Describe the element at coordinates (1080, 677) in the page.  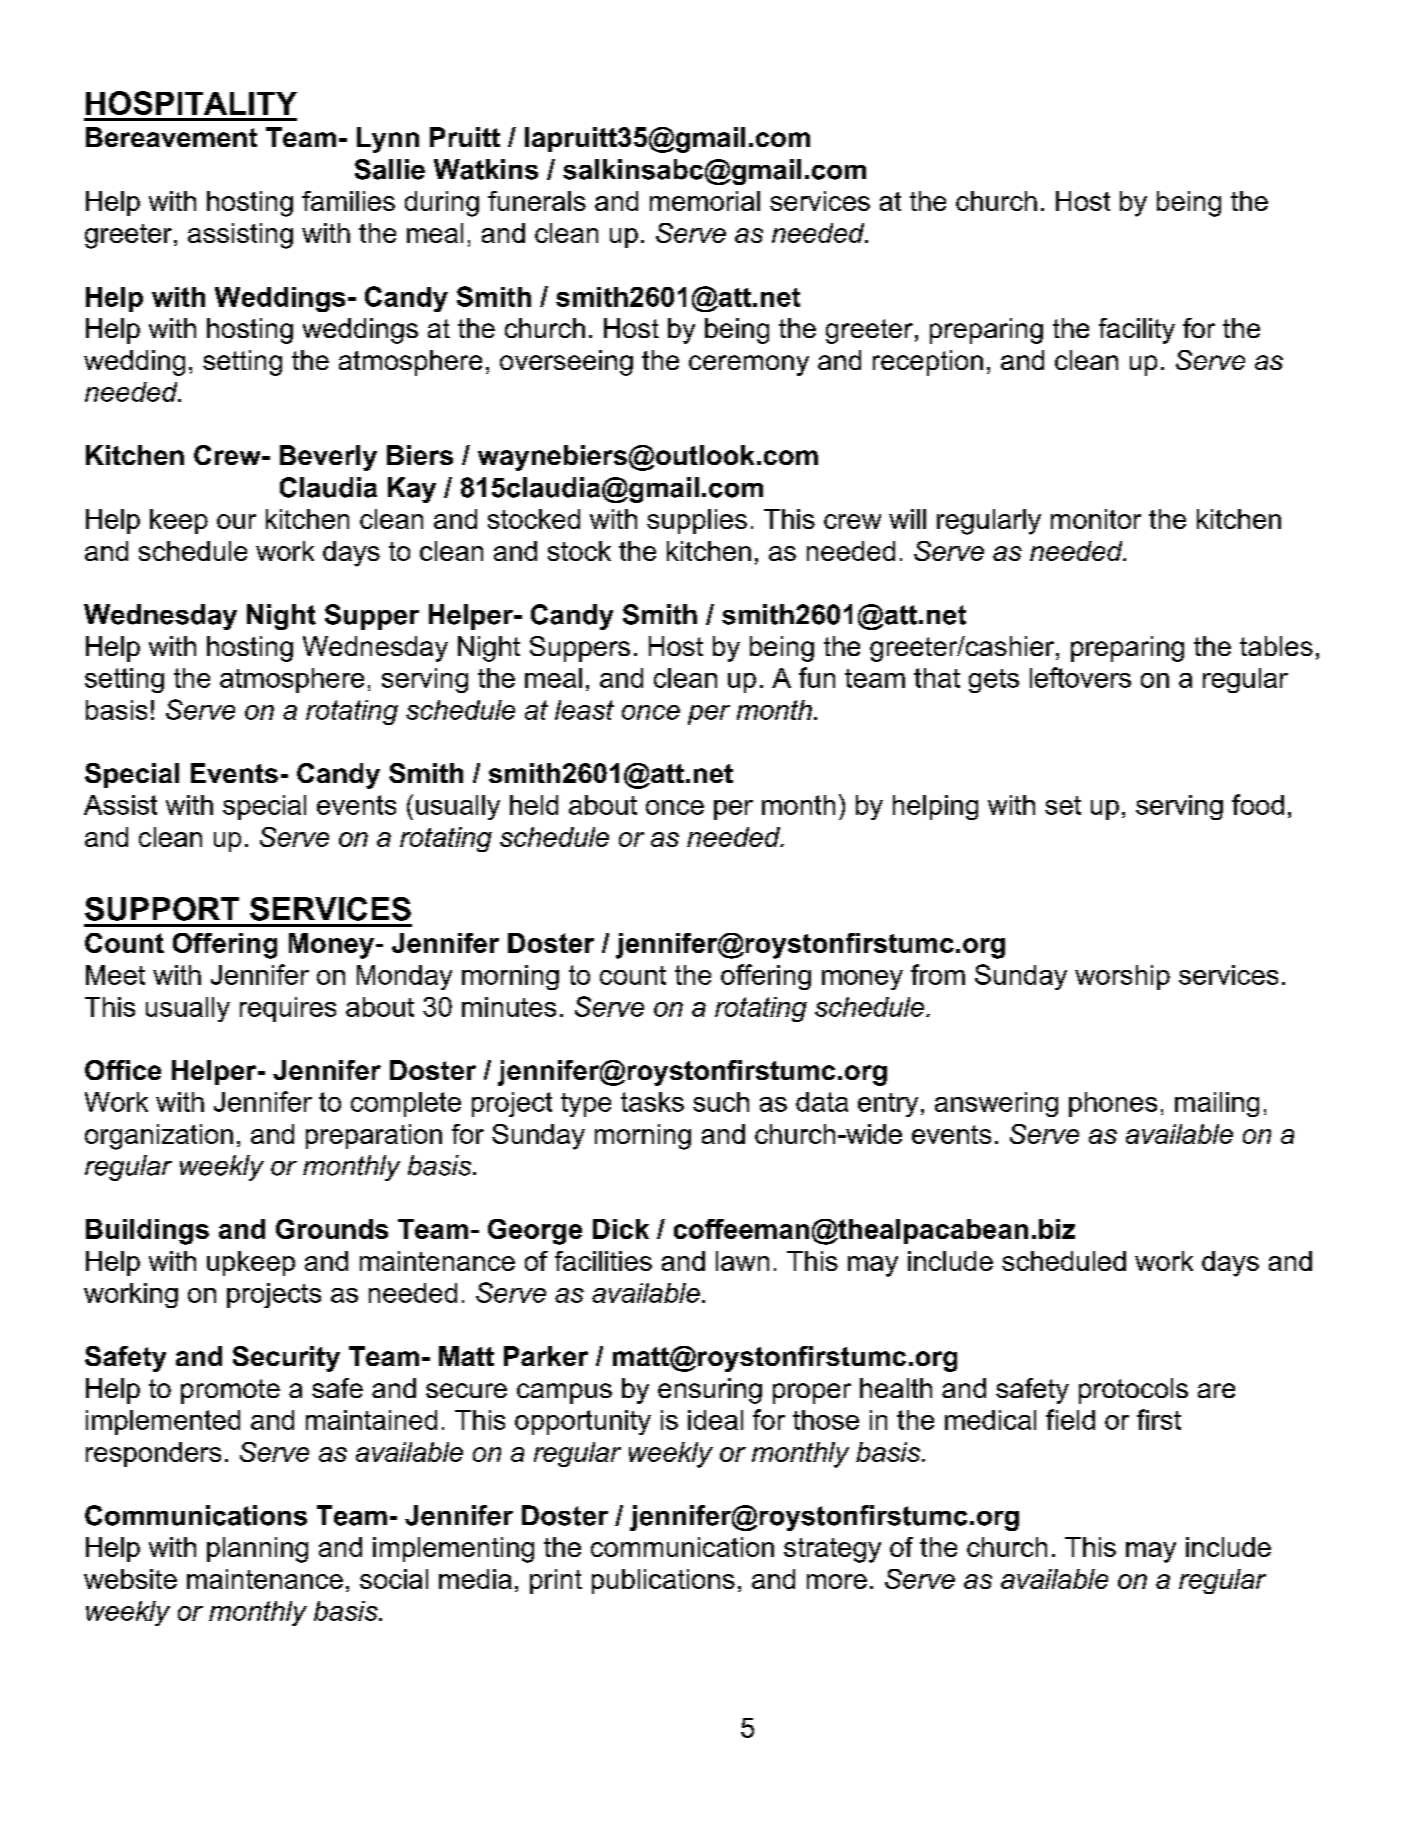
I see `leftovers` at that location.
